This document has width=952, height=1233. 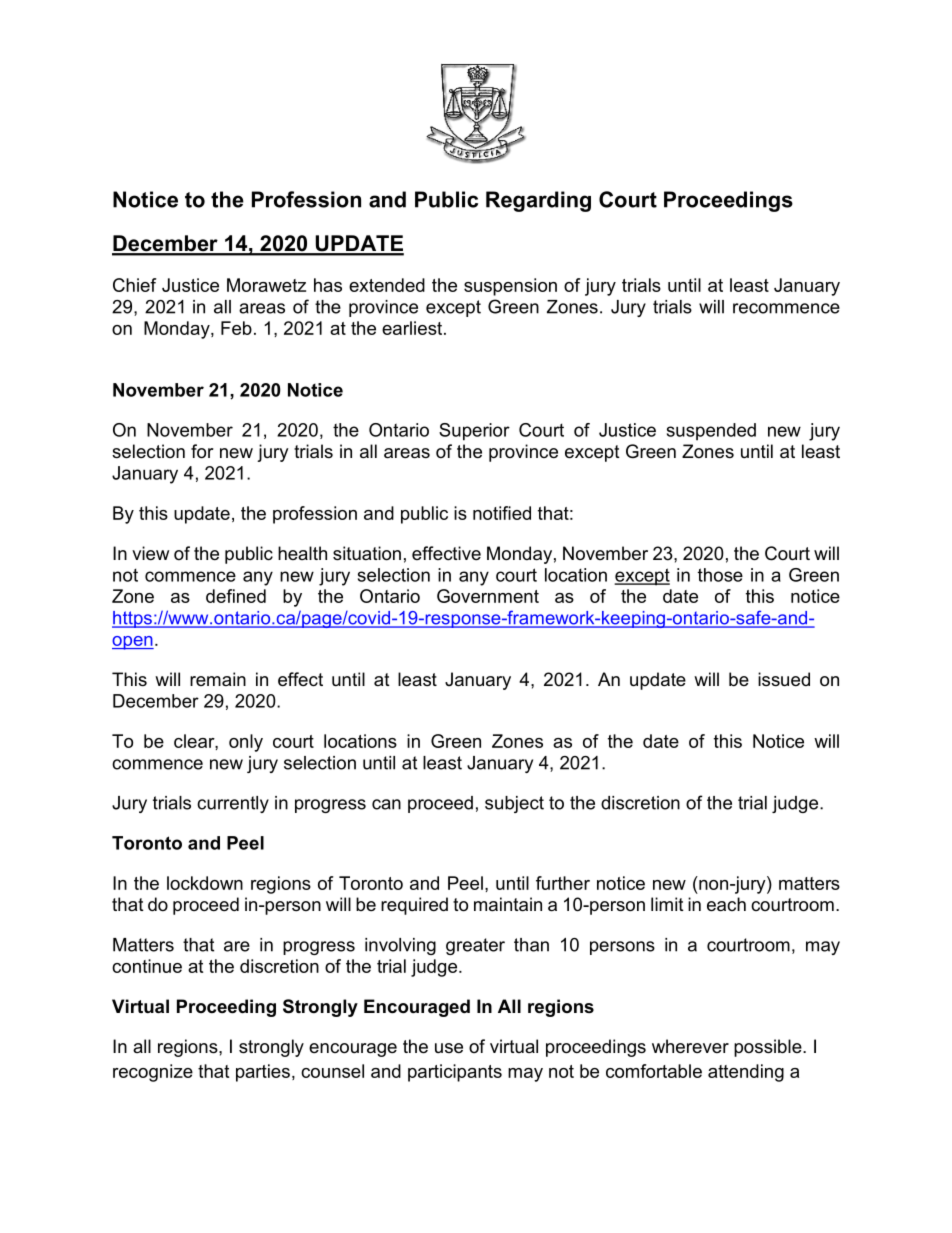 I want to click on parties, so click(x=263, y=1073).
